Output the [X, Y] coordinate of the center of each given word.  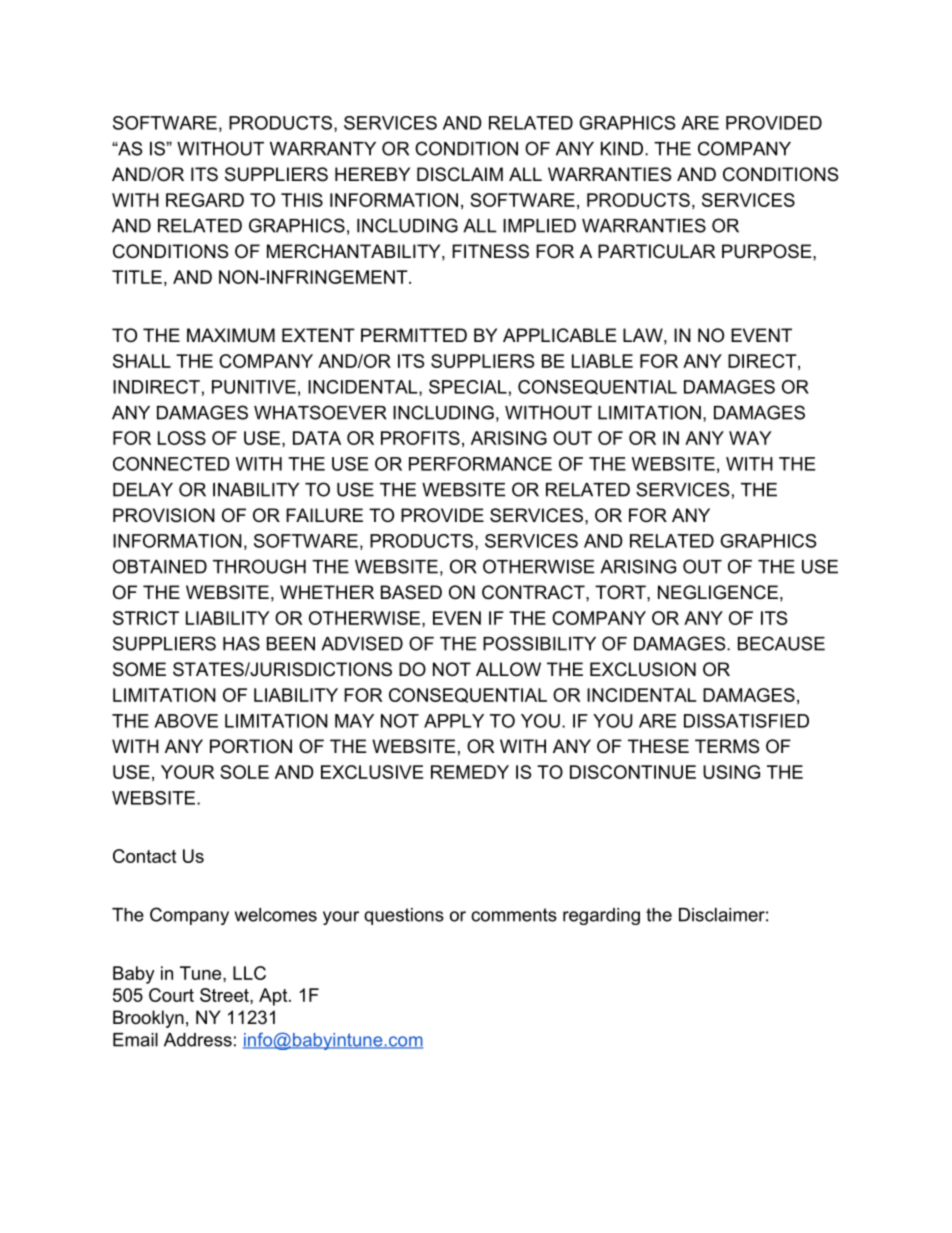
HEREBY [372, 174]
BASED [411, 592]
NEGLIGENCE [718, 592]
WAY [750, 438]
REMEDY [470, 772]
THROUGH [259, 566]
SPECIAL [468, 387]
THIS [302, 200]
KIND [622, 149]
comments [514, 915]
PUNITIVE [254, 387]
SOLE [244, 772]
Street [225, 995]
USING [731, 772]
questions [404, 916]
